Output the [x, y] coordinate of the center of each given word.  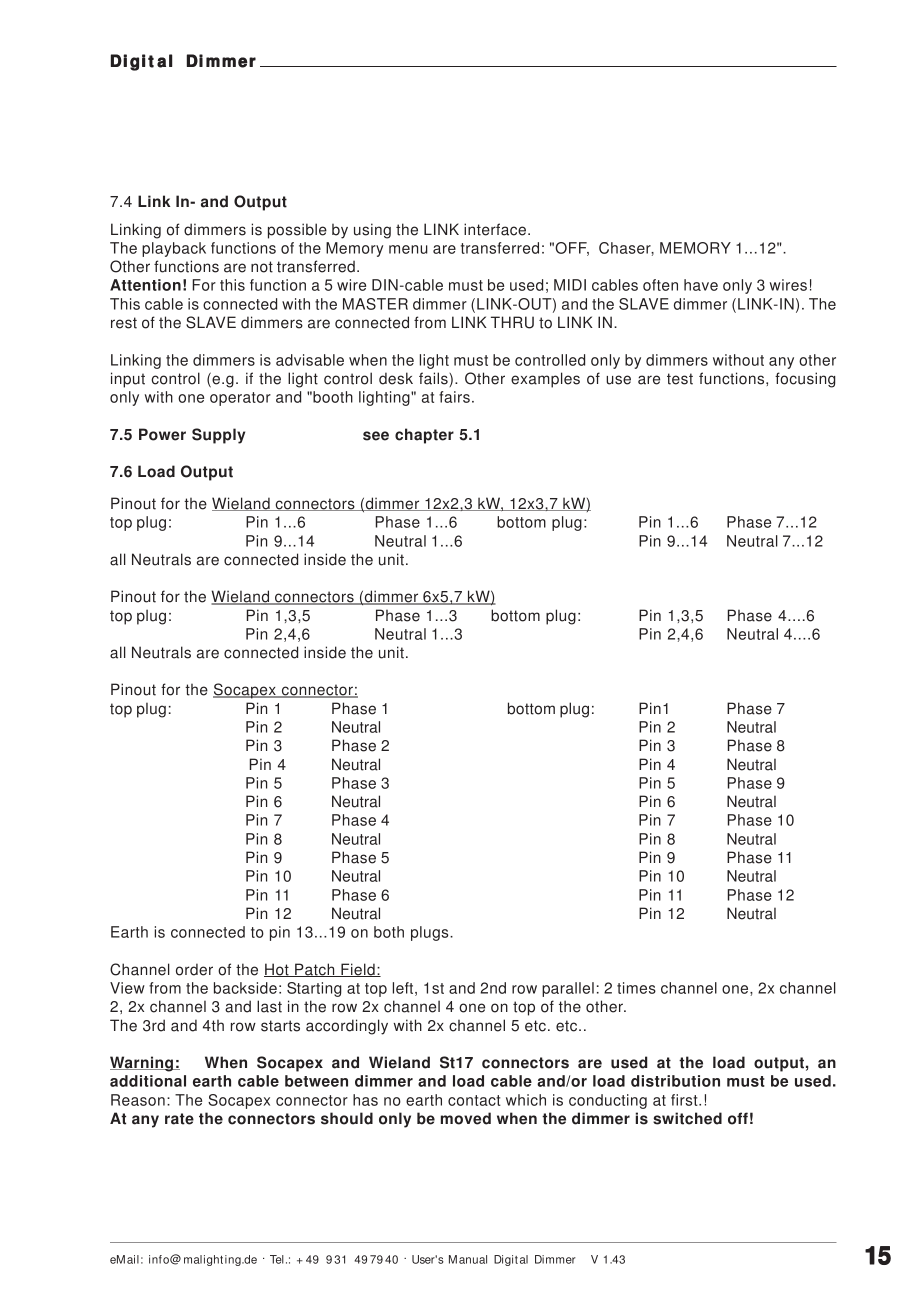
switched [687, 1118]
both [389, 932]
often [660, 285]
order [194, 969]
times [636, 988]
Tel [277, 1259]
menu [408, 249]
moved [466, 1118]
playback [174, 249]
